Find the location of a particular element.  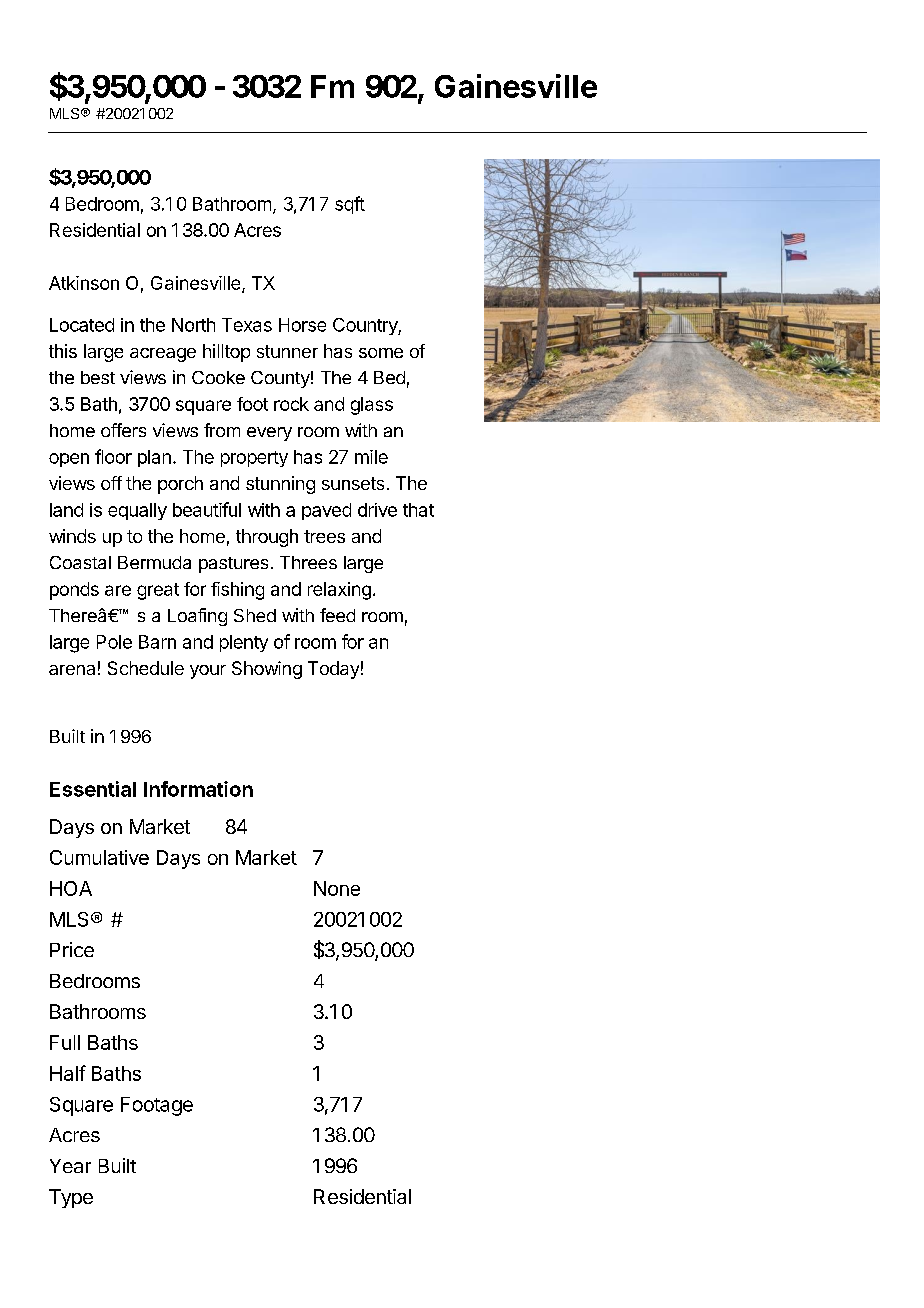

Year is located at coordinates (70, 1166).
